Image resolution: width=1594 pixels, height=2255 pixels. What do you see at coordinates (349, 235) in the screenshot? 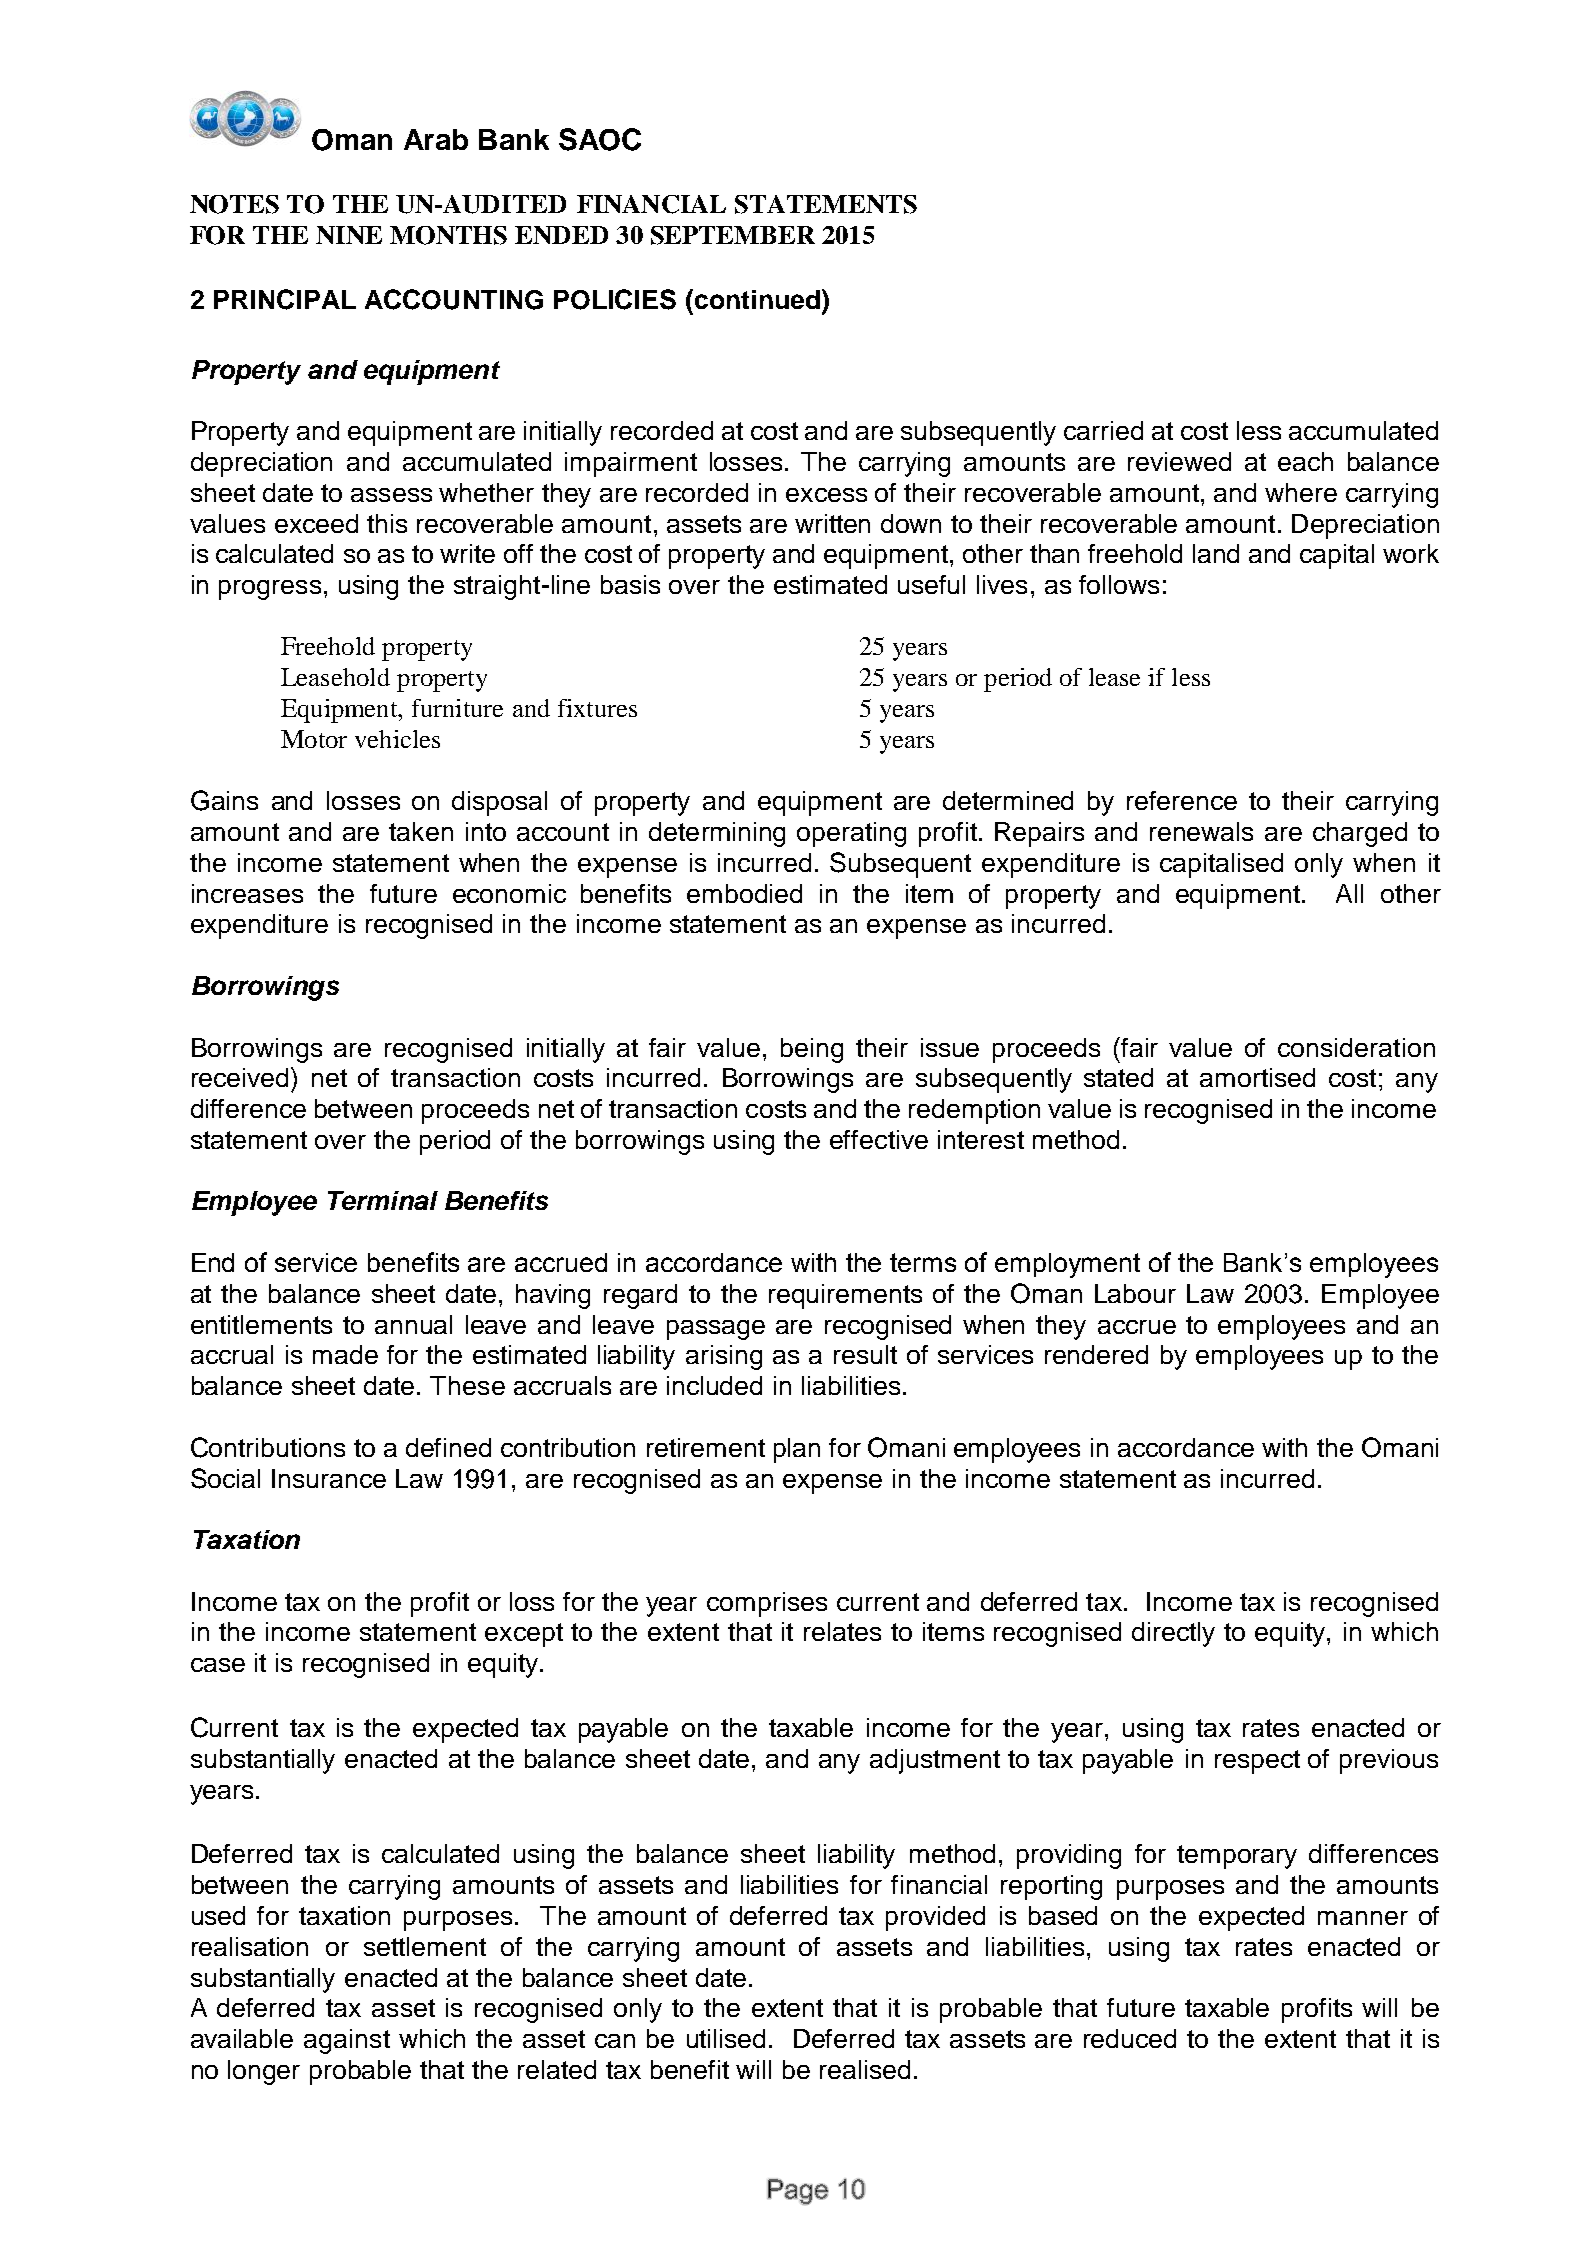
I see `NINE` at bounding box center [349, 235].
